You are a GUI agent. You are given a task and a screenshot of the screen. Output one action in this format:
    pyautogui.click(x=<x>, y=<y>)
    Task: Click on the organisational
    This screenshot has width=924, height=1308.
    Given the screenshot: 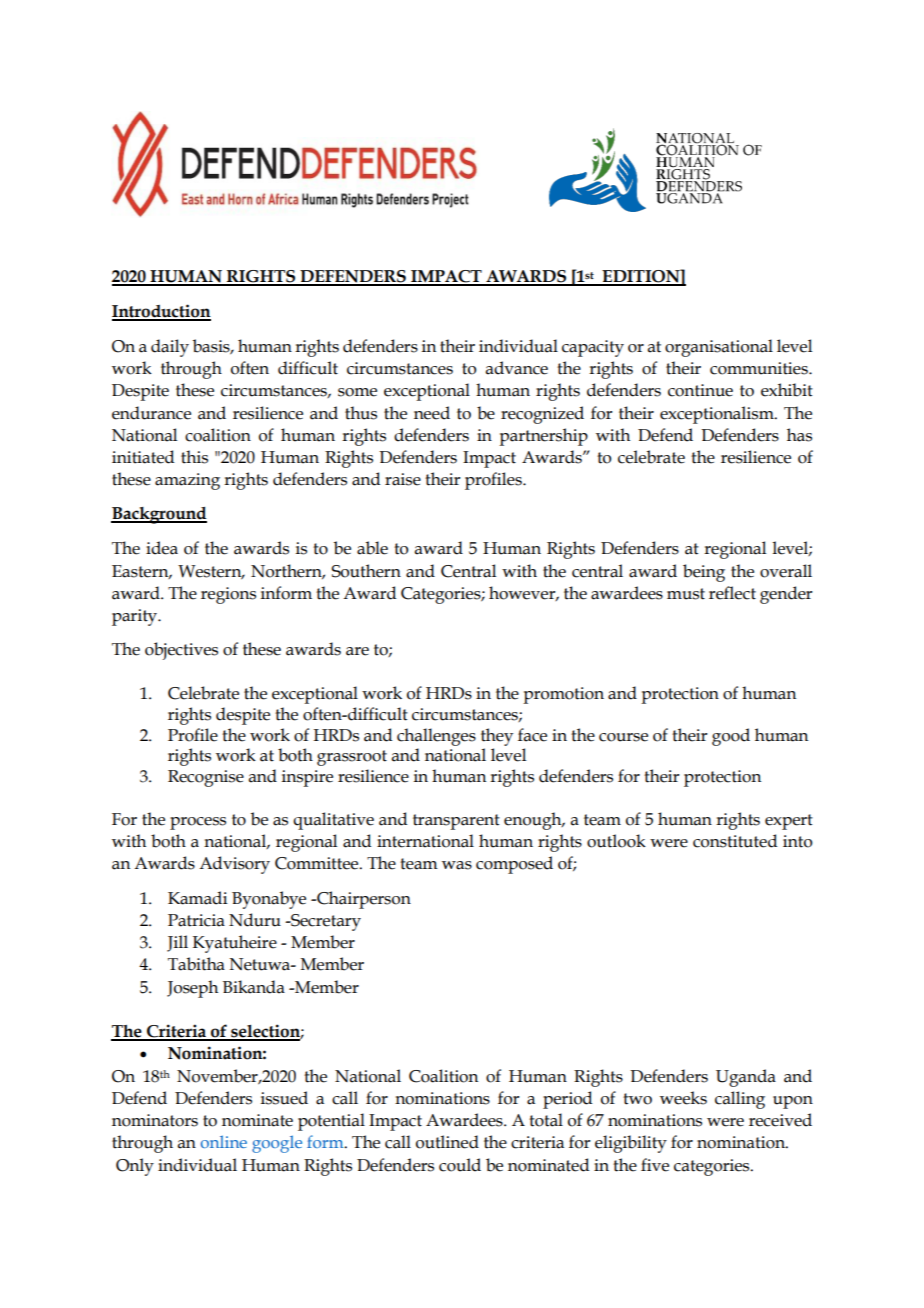 What is the action you would take?
    pyautogui.click(x=719, y=348)
